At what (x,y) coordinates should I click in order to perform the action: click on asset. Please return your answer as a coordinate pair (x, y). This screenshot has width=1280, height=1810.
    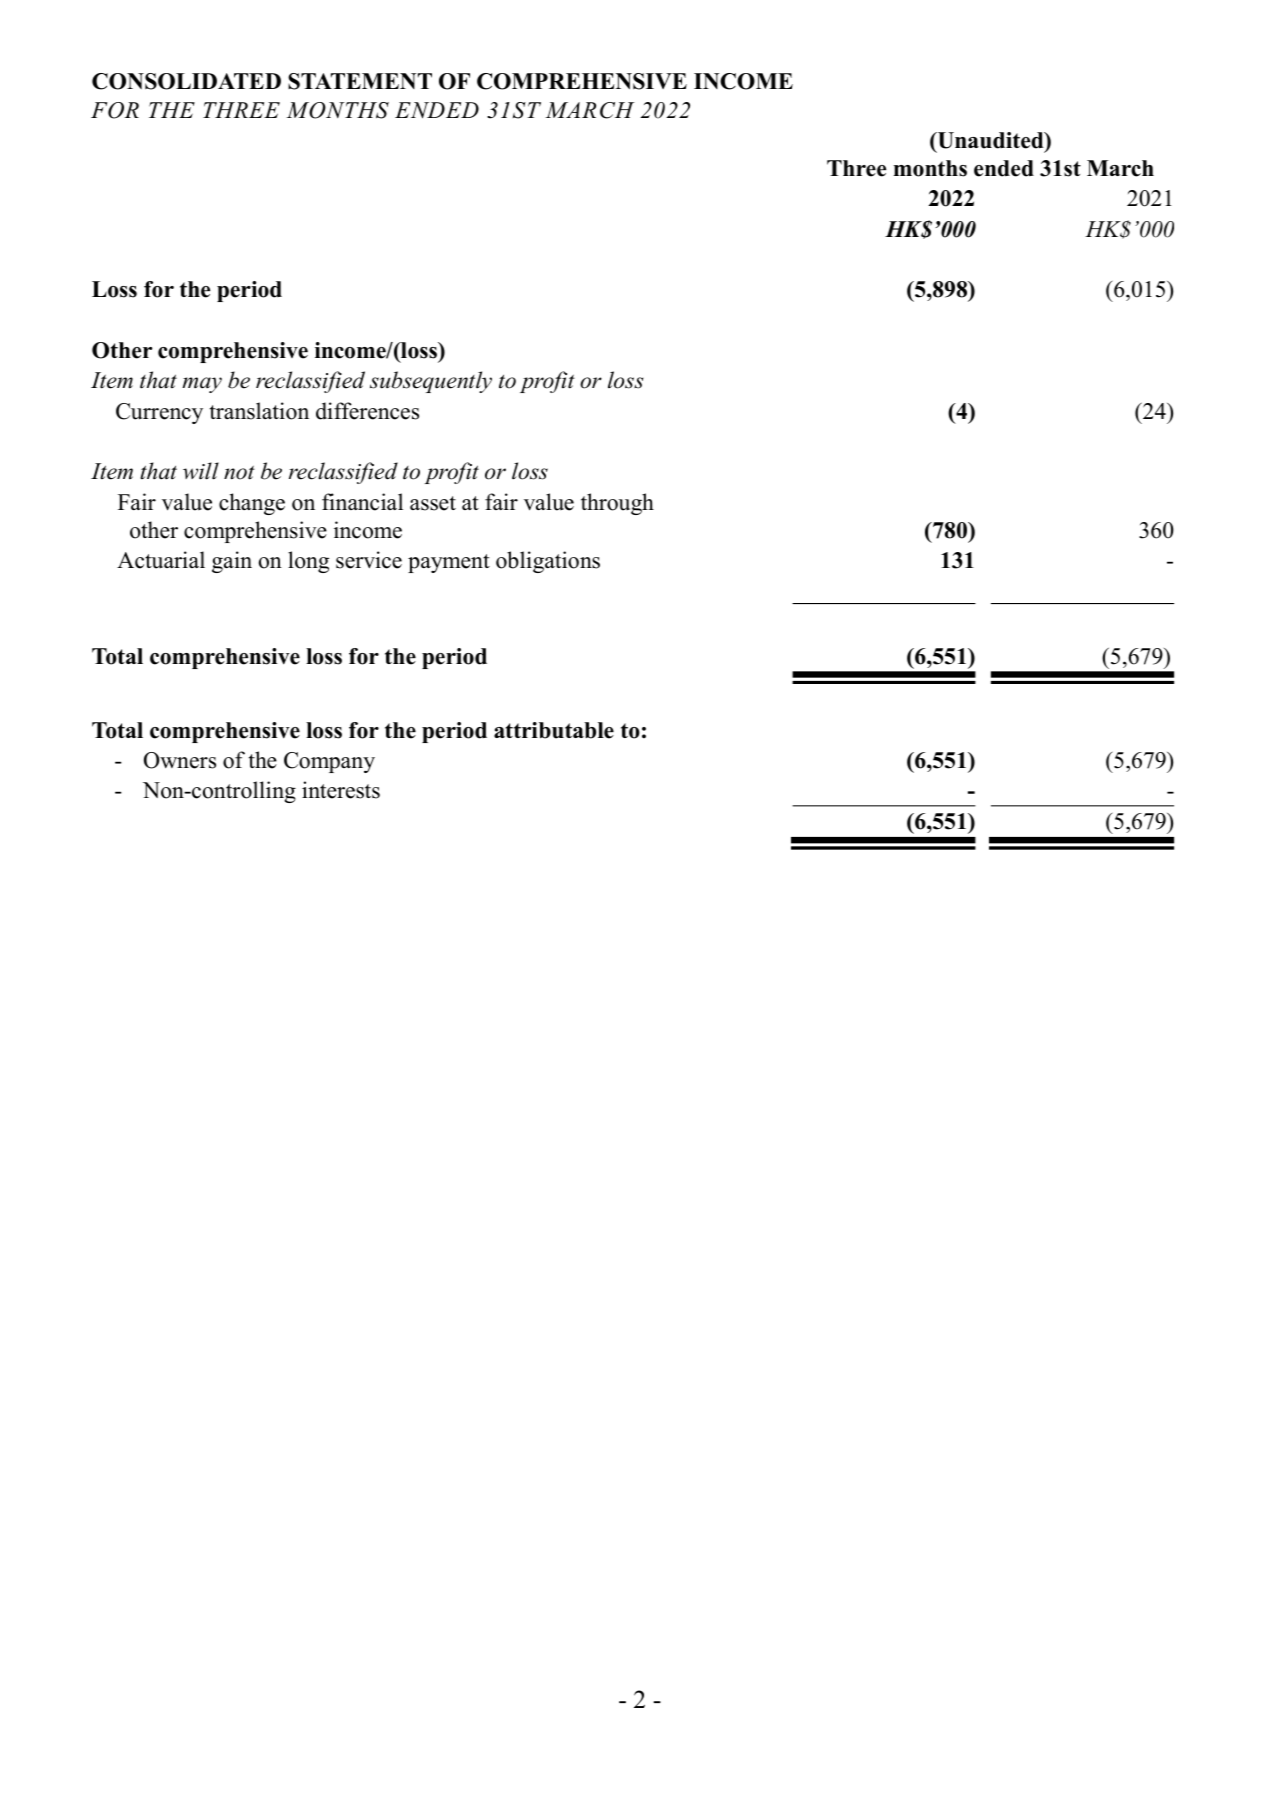
    Looking at the image, I should click on (433, 503).
